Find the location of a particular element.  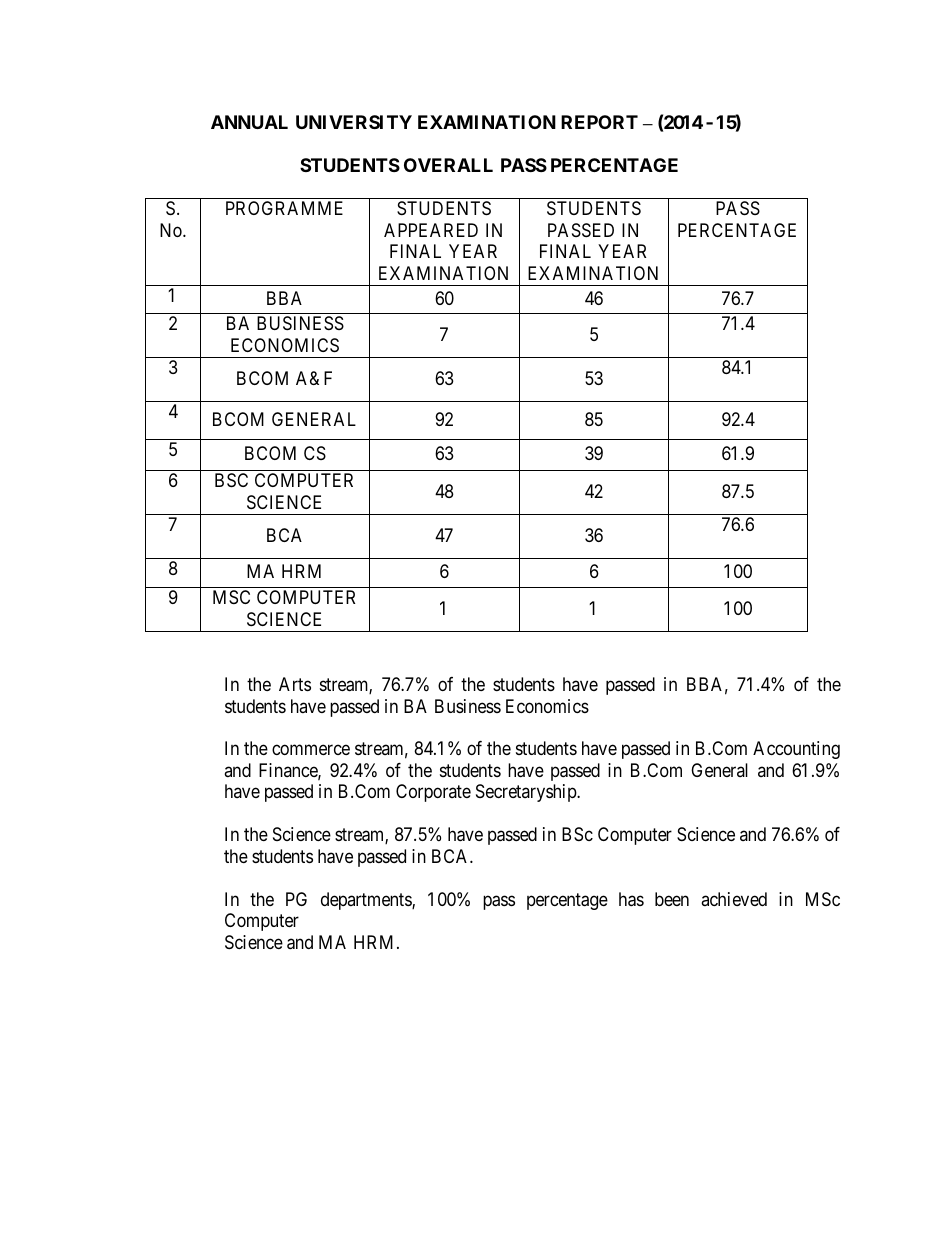

Arts is located at coordinates (295, 684).
